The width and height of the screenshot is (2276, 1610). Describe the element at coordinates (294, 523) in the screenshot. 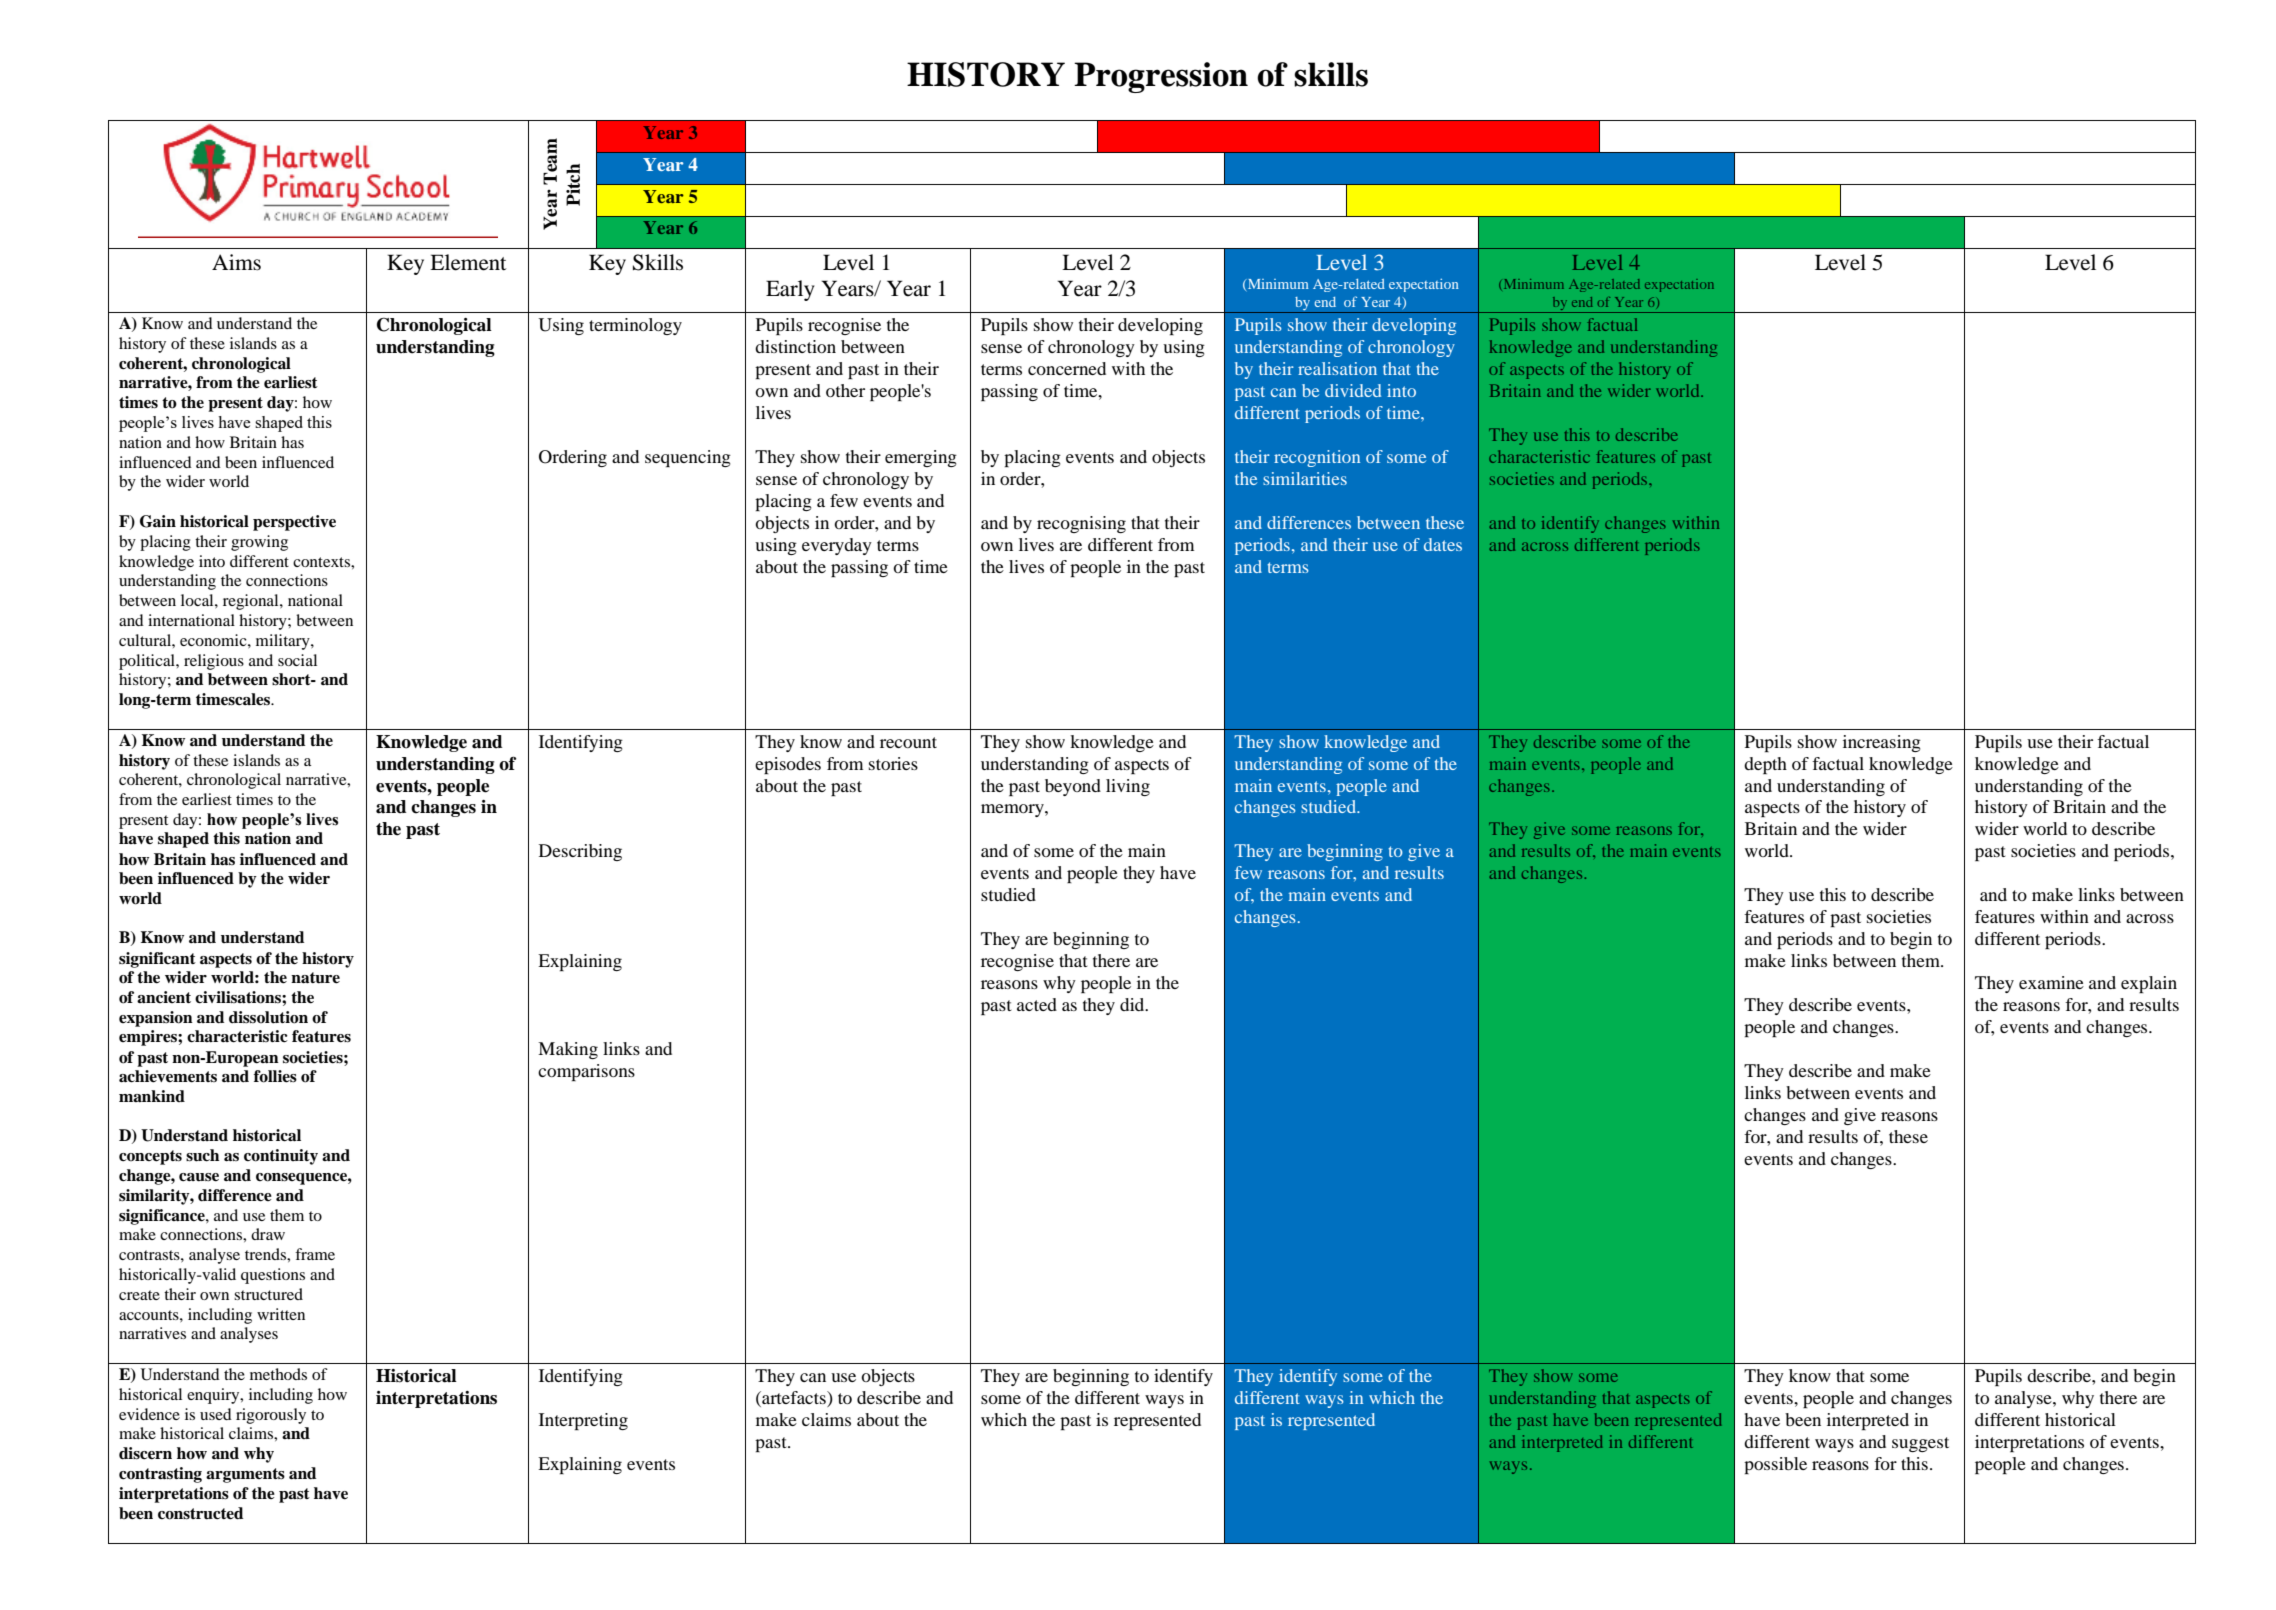

I see `perspective` at that location.
